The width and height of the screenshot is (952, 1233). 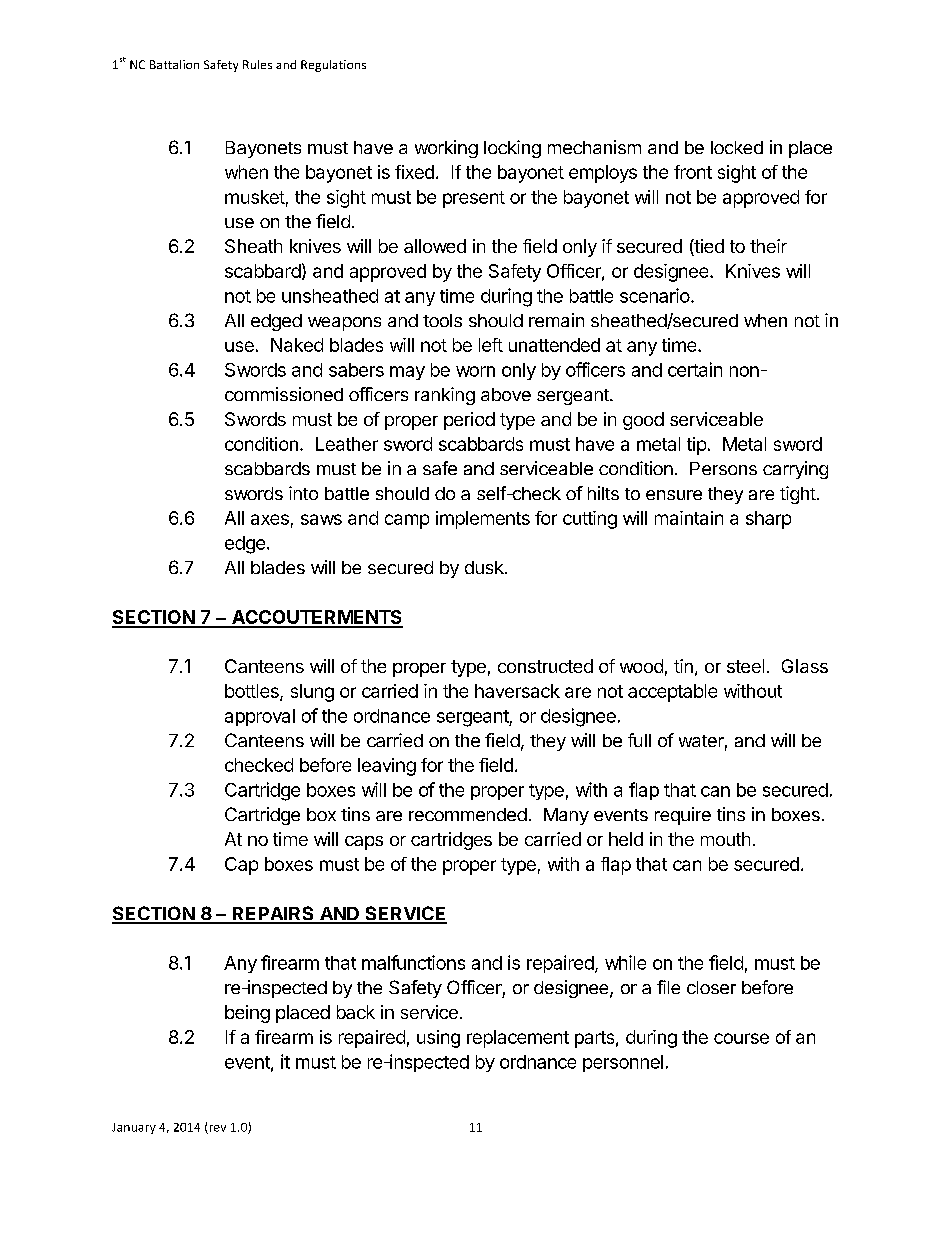 I want to click on rev, so click(x=216, y=1129).
